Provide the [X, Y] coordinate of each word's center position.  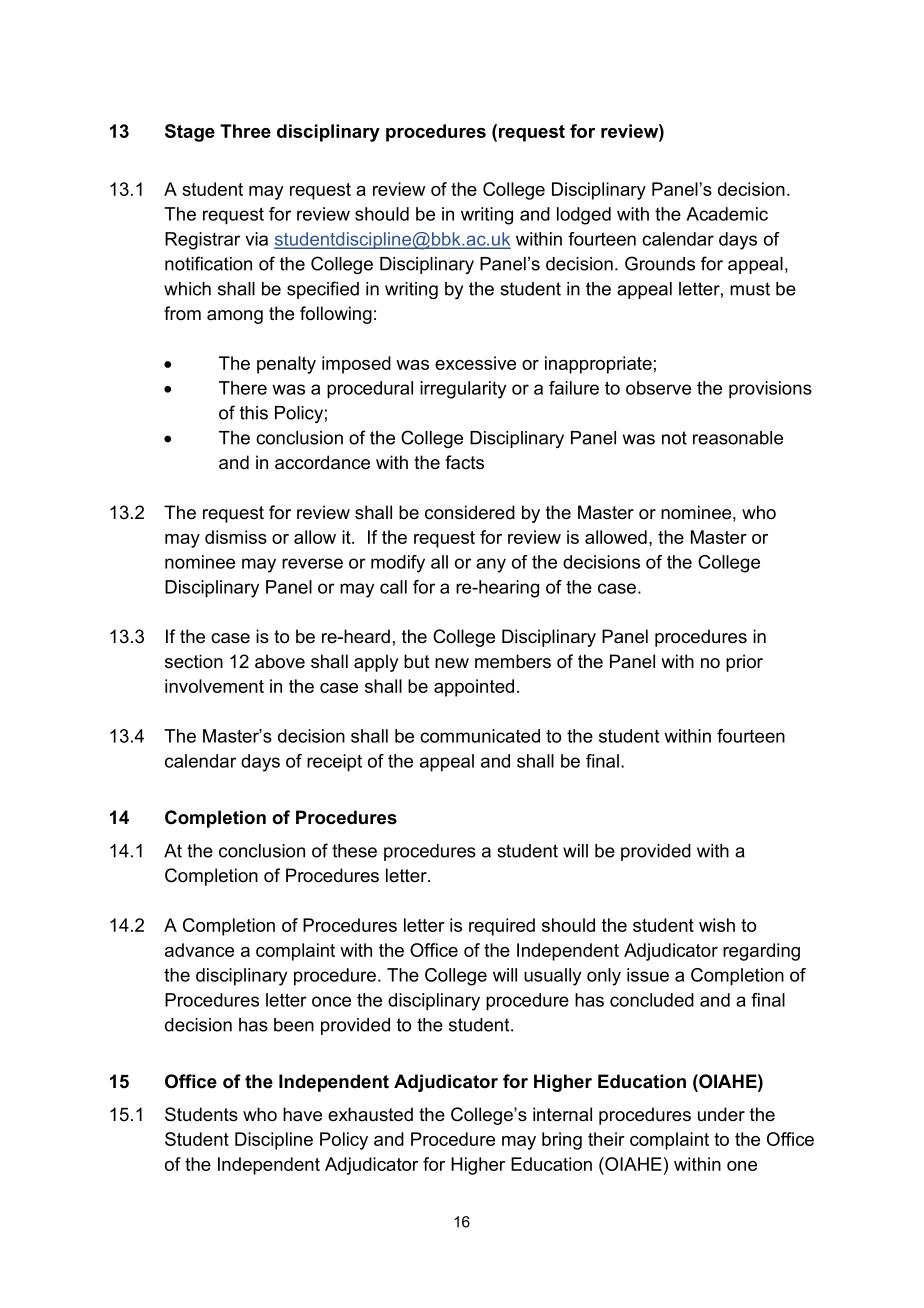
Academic [727, 214]
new [452, 663]
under [721, 1114]
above [280, 661]
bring [562, 1141]
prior [744, 663]
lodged [584, 216]
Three [245, 131]
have [302, 1114]
